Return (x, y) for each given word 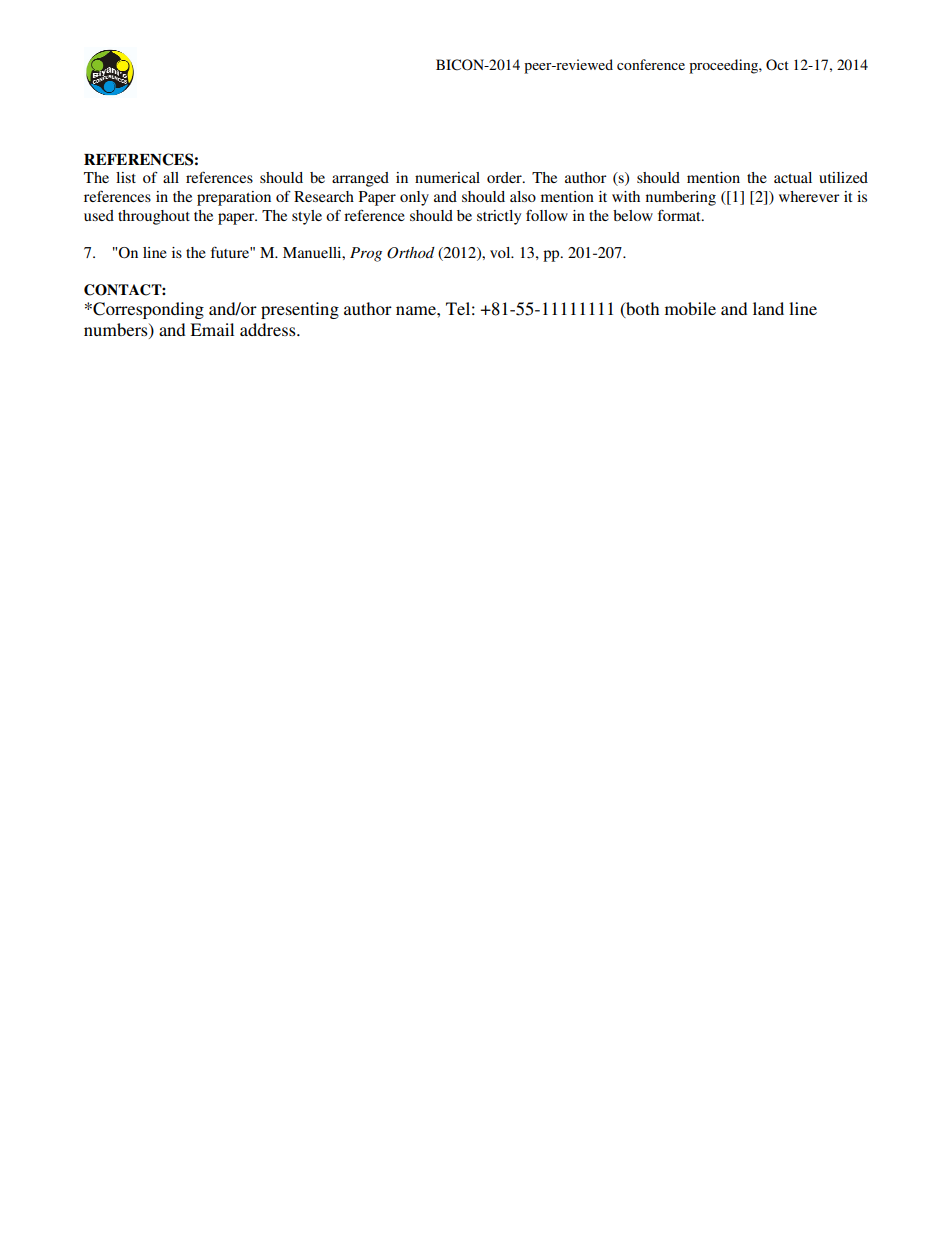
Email (212, 329)
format (680, 215)
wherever (809, 196)
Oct (777, 65)
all (171, 177)
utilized (843, 177)
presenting (300, 310)
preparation (234, 198)
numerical (447, 177)
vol (501, 252)
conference (651, 64)
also (523, 196)
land (768, 308)
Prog (366, 254)
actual (793, 177)
